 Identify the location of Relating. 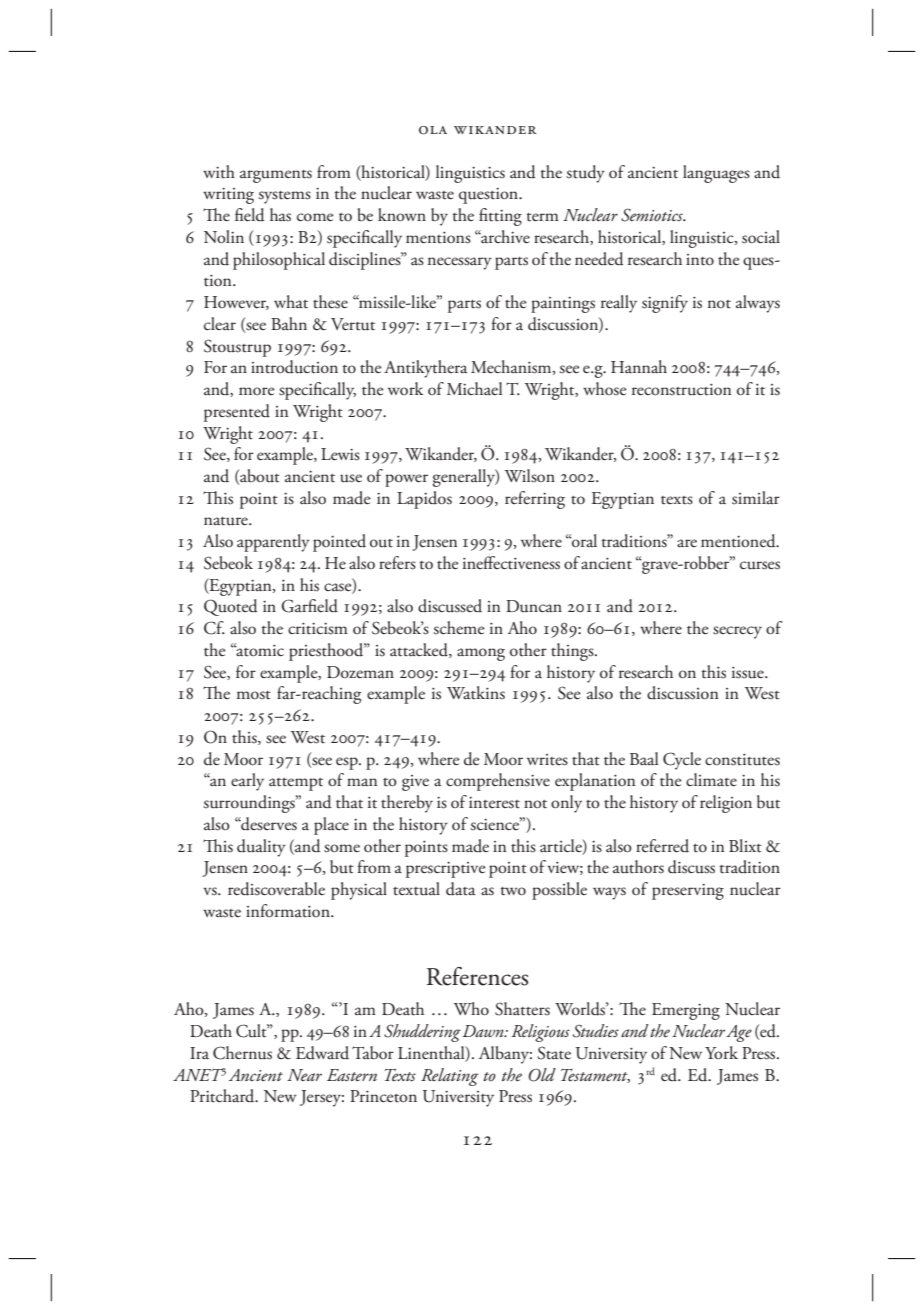
(450, 1077).
